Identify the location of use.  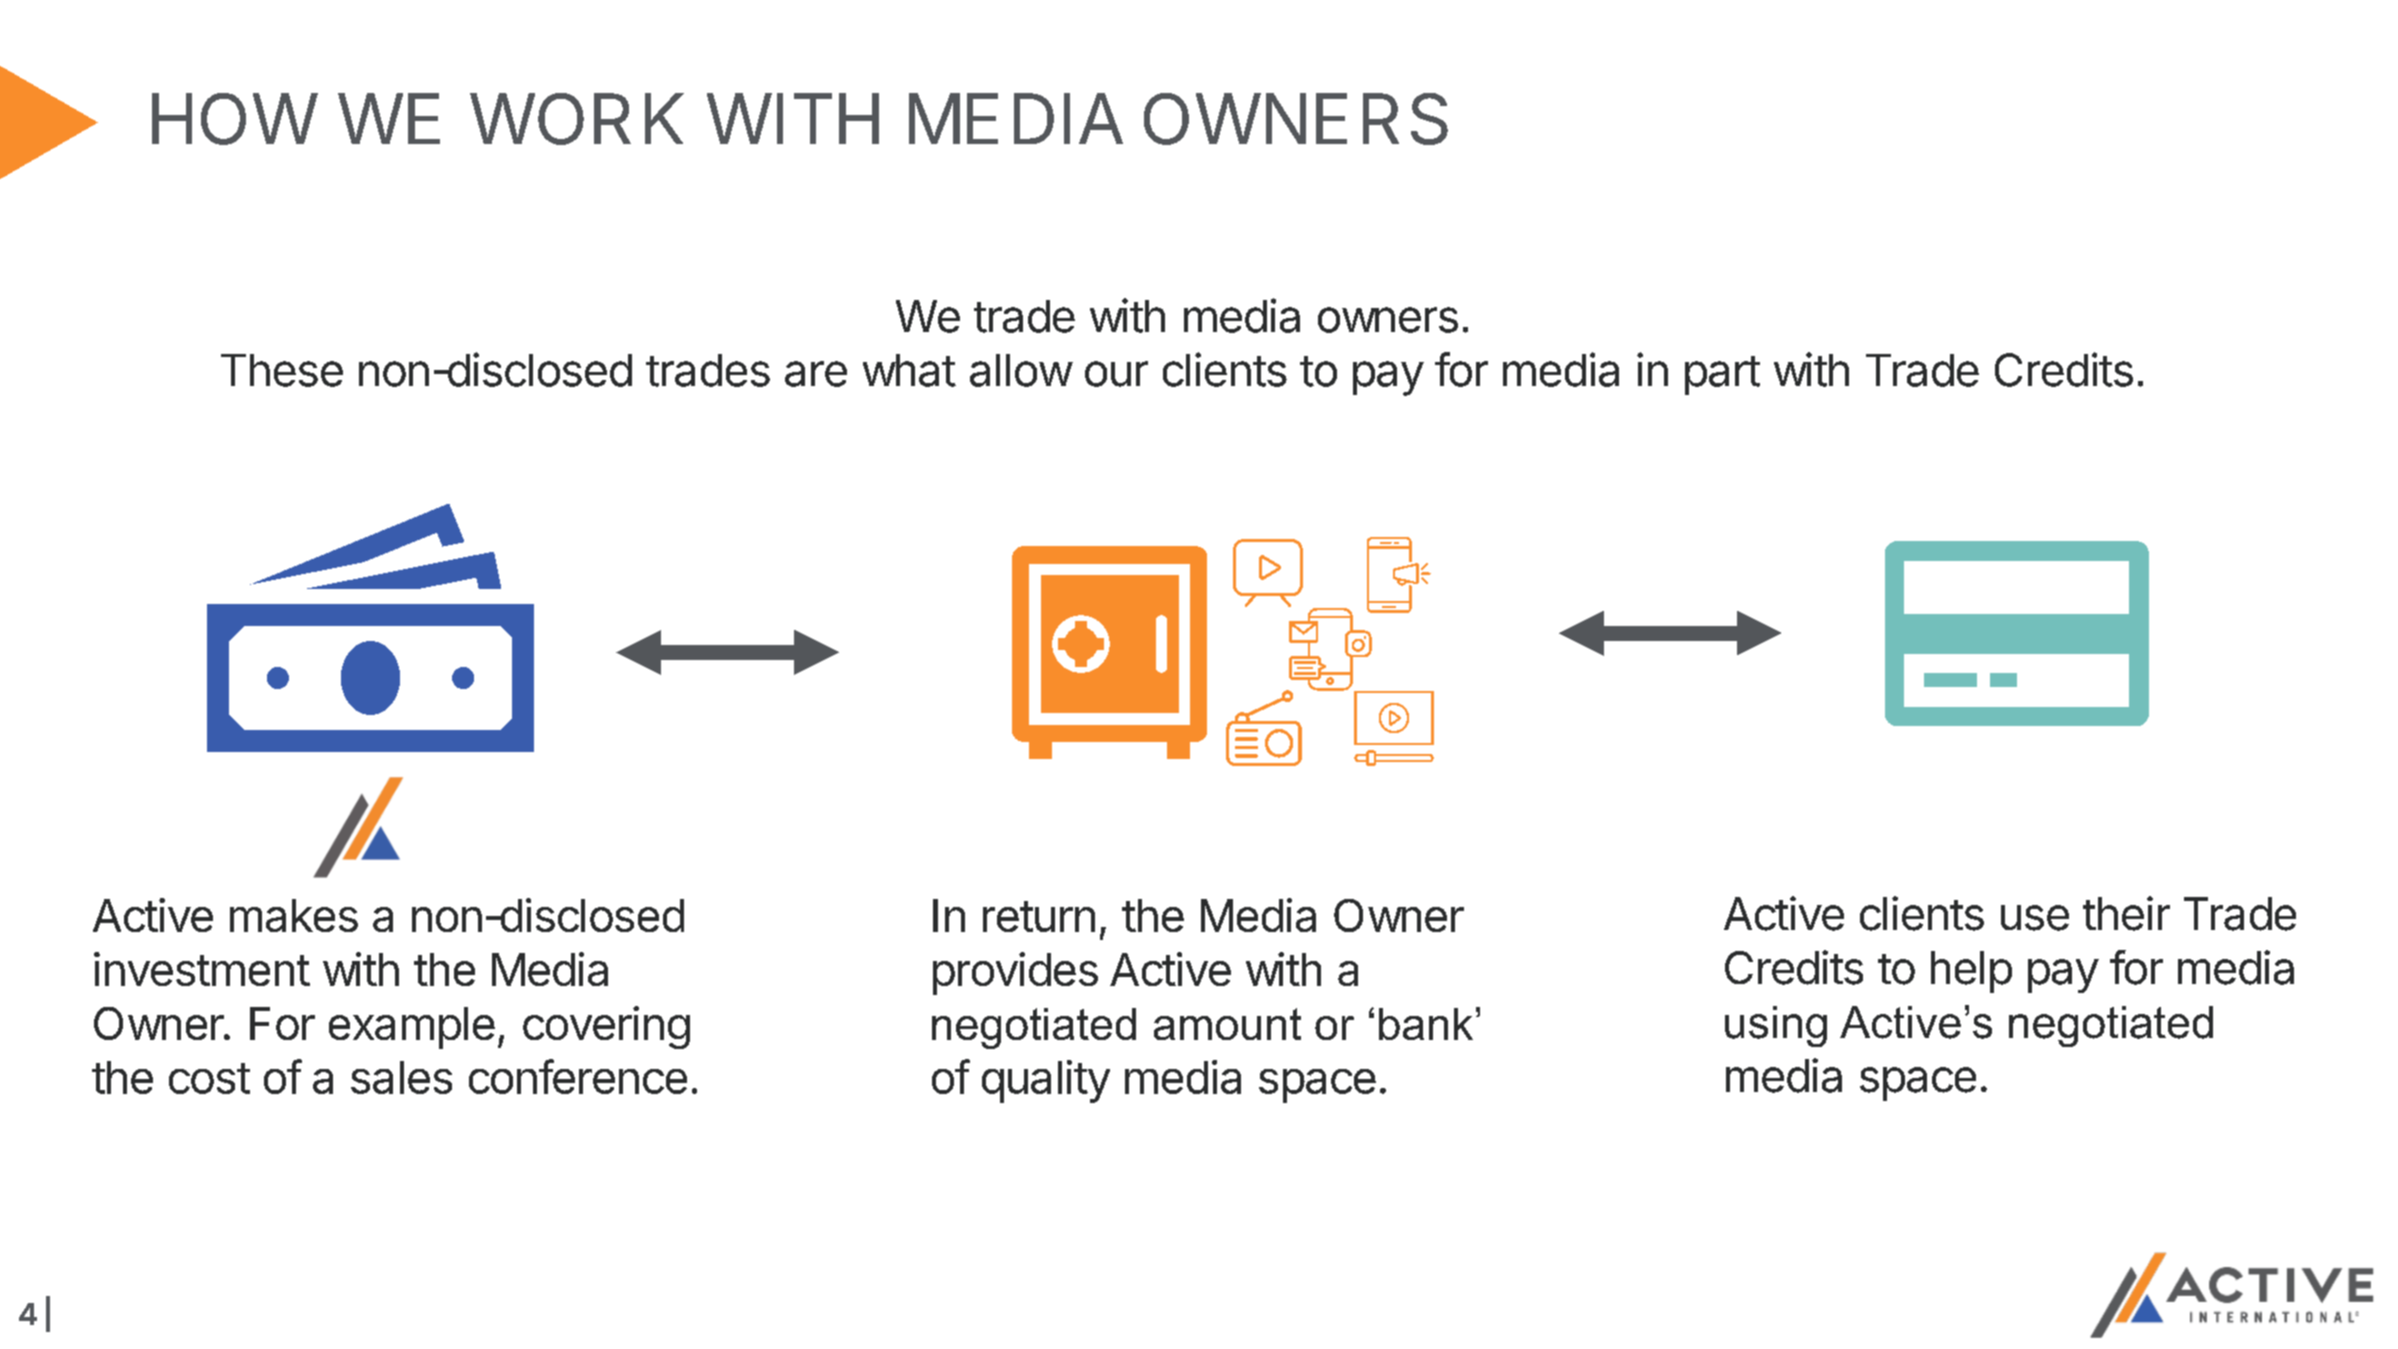
(2035, 918).
